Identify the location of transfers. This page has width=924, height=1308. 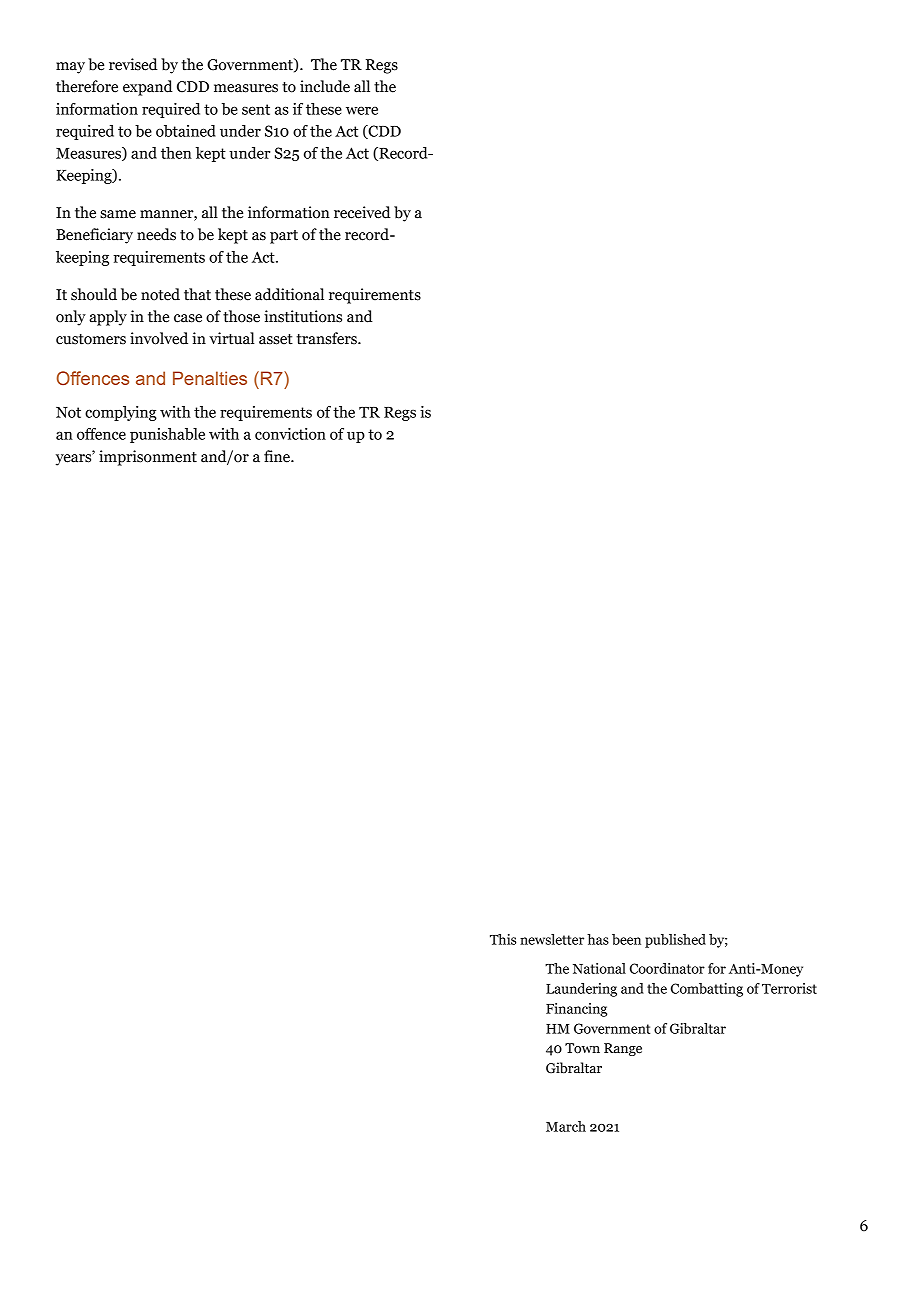
(327, 338).
